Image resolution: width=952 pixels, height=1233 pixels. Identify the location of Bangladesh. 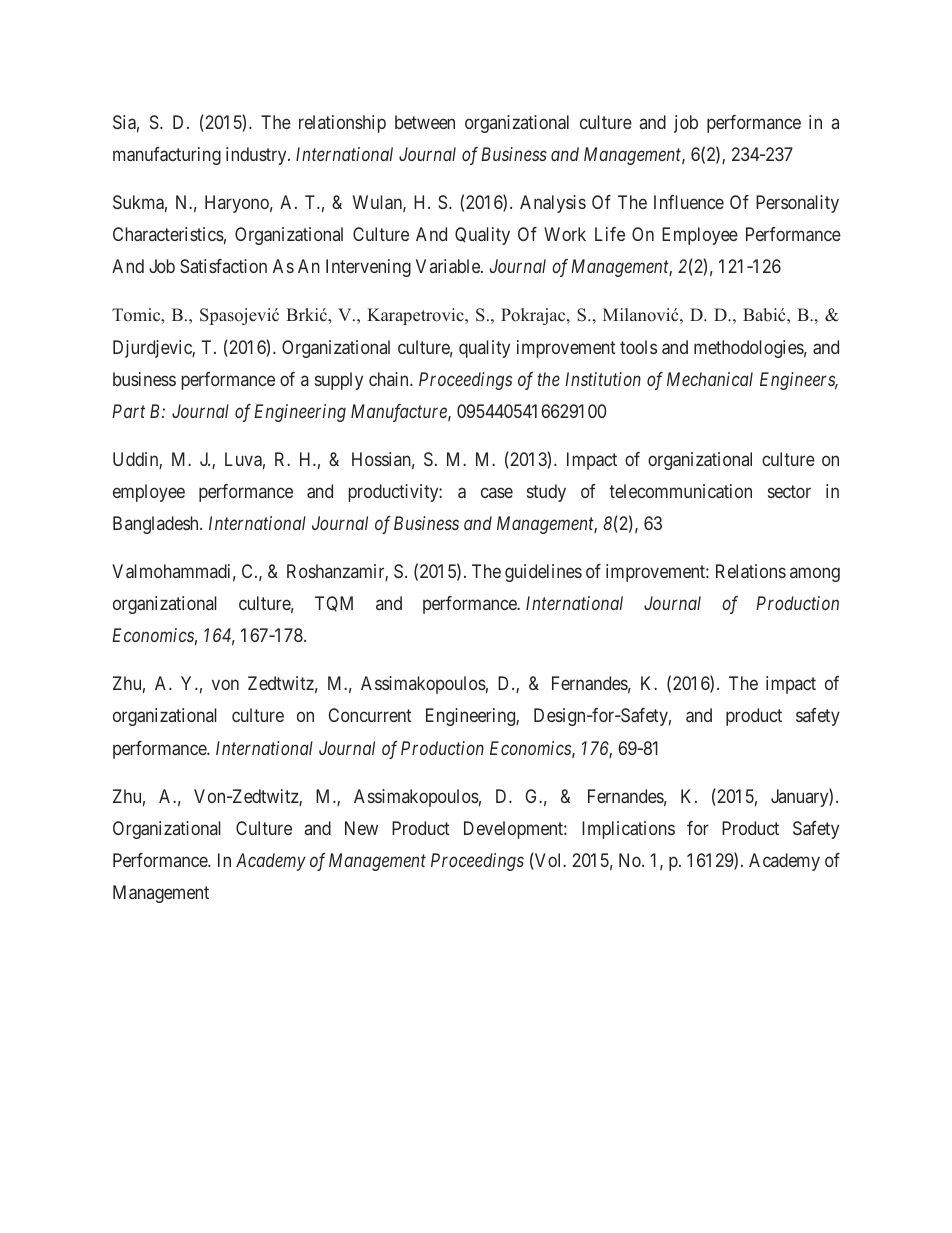
(157, 525).
